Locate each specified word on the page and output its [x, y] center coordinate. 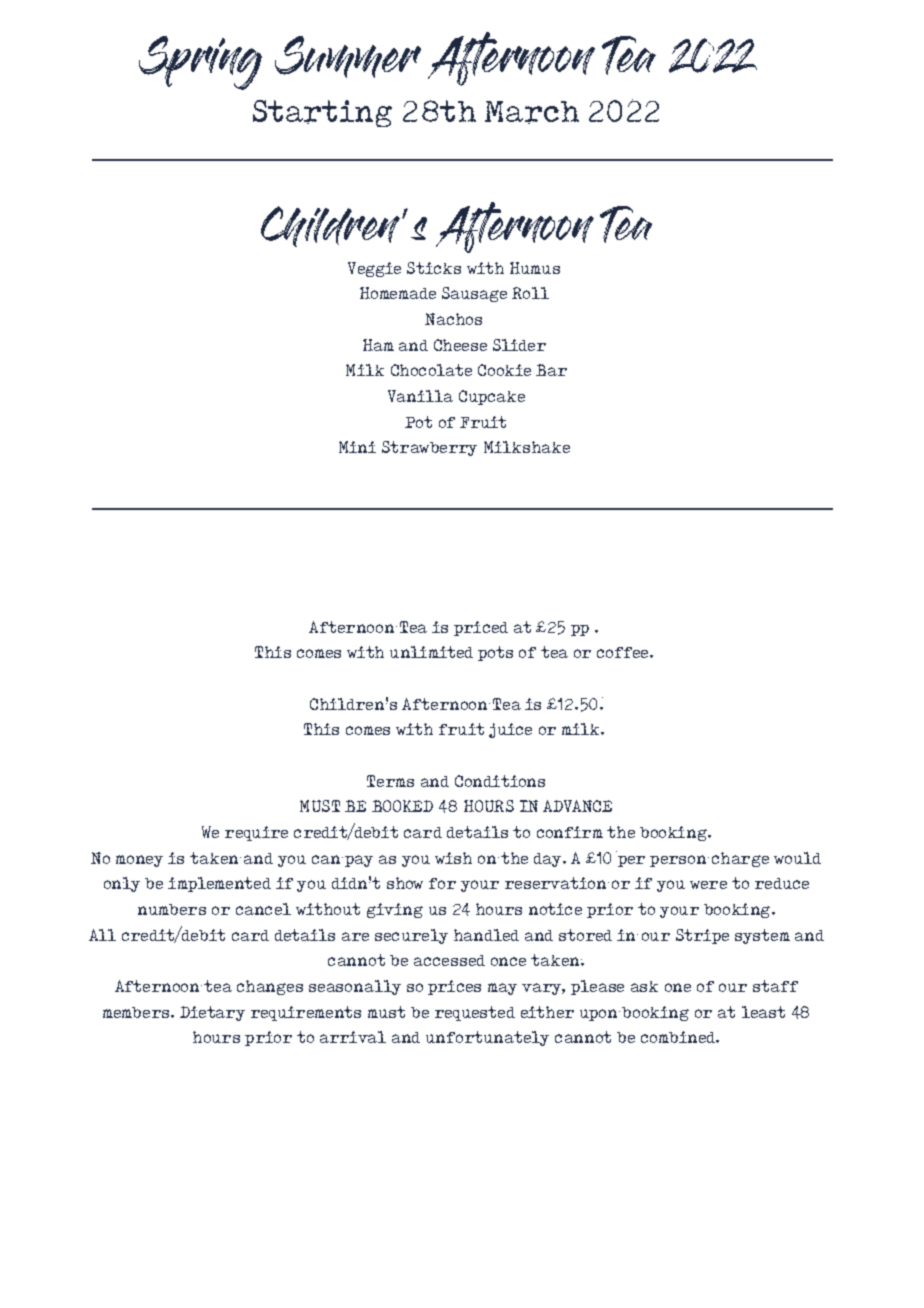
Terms [390, 781]
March [532, 112]
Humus [535, 268]
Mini [357, 447]
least [763, 1012]
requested [475, 1013]
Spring [200, 63]
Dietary [212, 1013]
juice [510, 730]
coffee [624, 652]
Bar [551, 370]
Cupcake [492, 397]
